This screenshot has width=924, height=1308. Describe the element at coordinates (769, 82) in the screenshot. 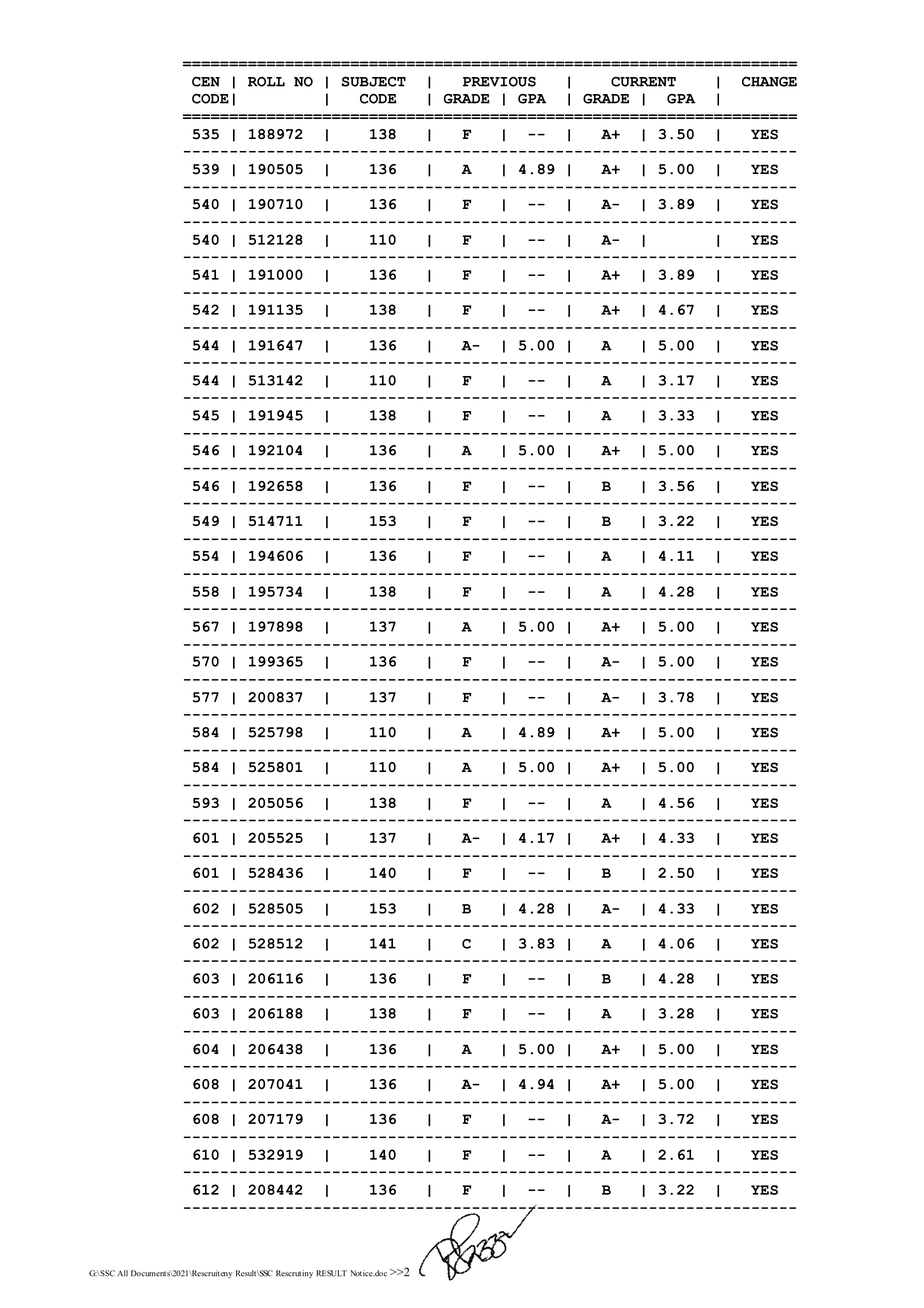

I see `CHANGE` at that location.
